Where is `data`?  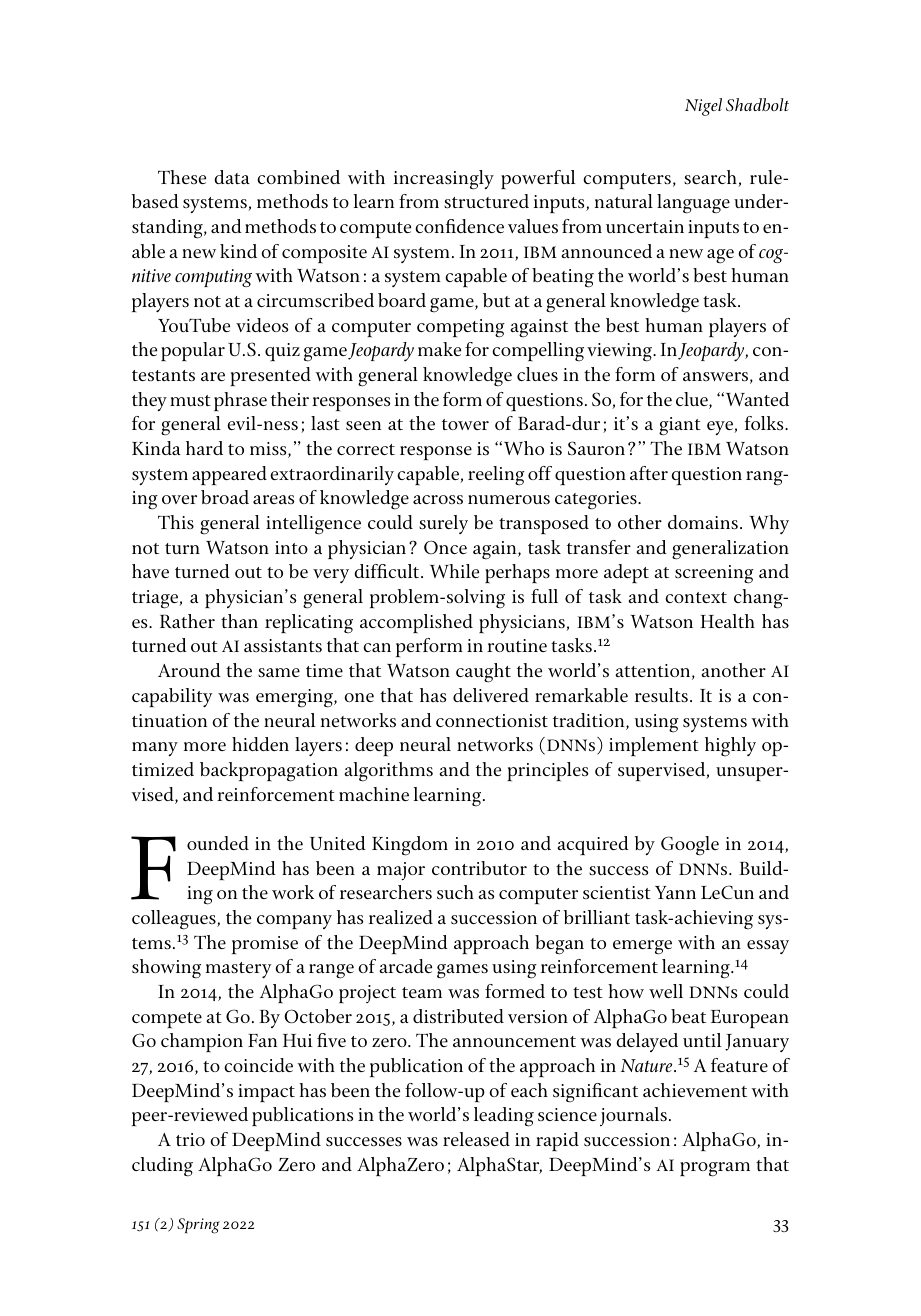 data is located at coordinates (232, 177).
